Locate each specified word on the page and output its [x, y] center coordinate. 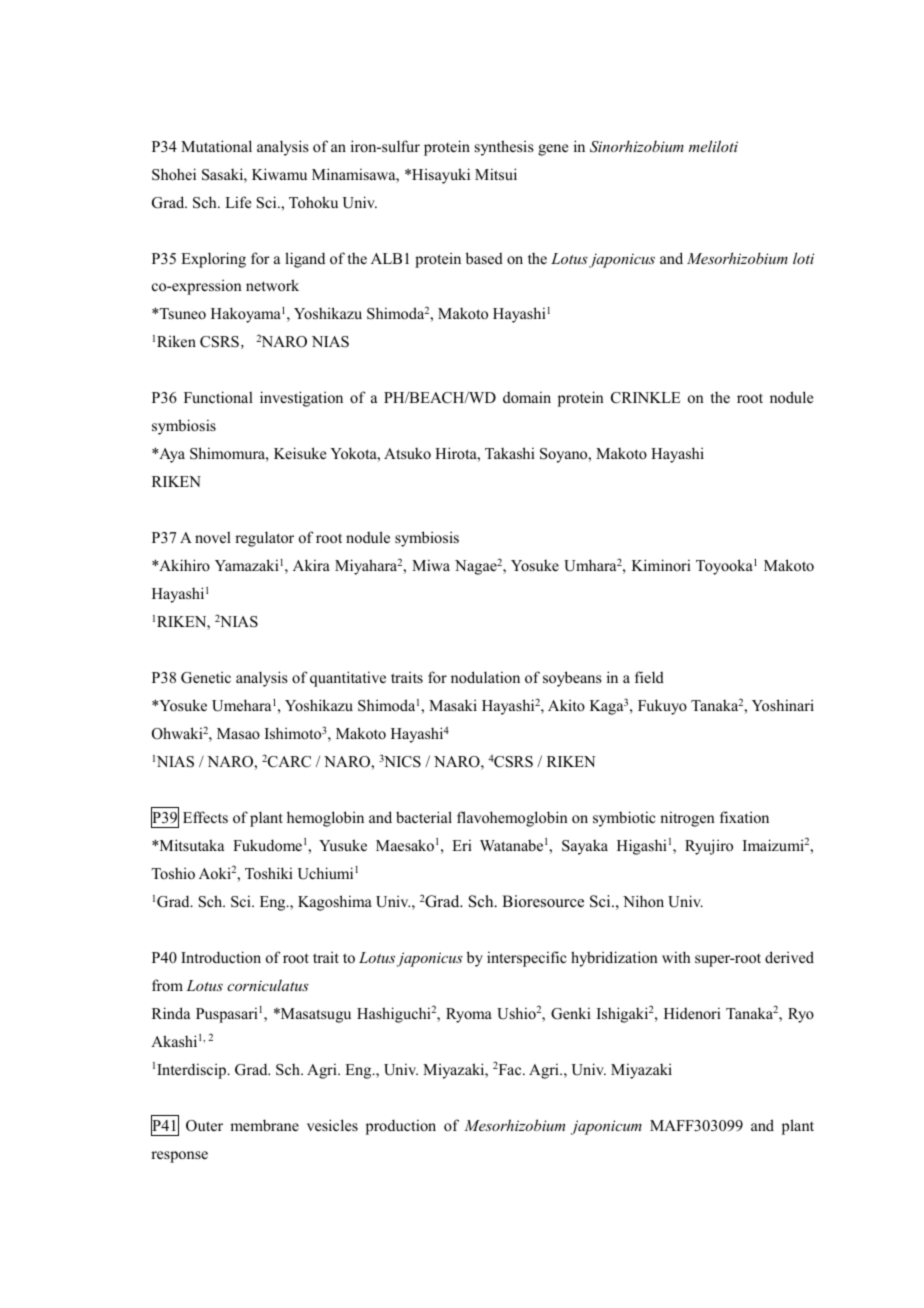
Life [238, 202]
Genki [571, 1013]
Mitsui [496, 174]
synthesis [504, 148]
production [401, 1127]
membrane [264, 1125]
